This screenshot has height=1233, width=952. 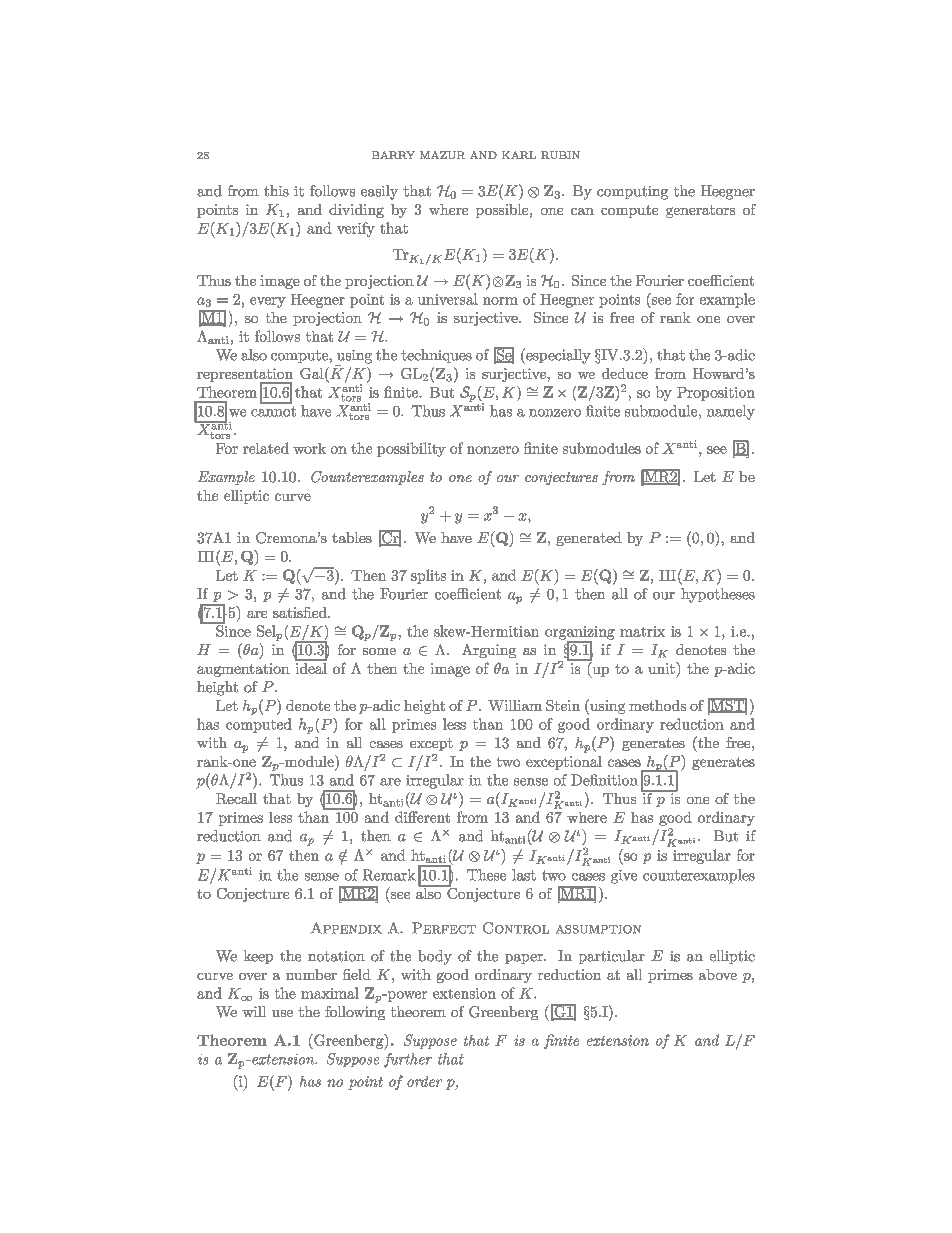 What do you see at coordinates (731, 412) in the screenshot?
I see `namely` at bounding box center [731, 412].
